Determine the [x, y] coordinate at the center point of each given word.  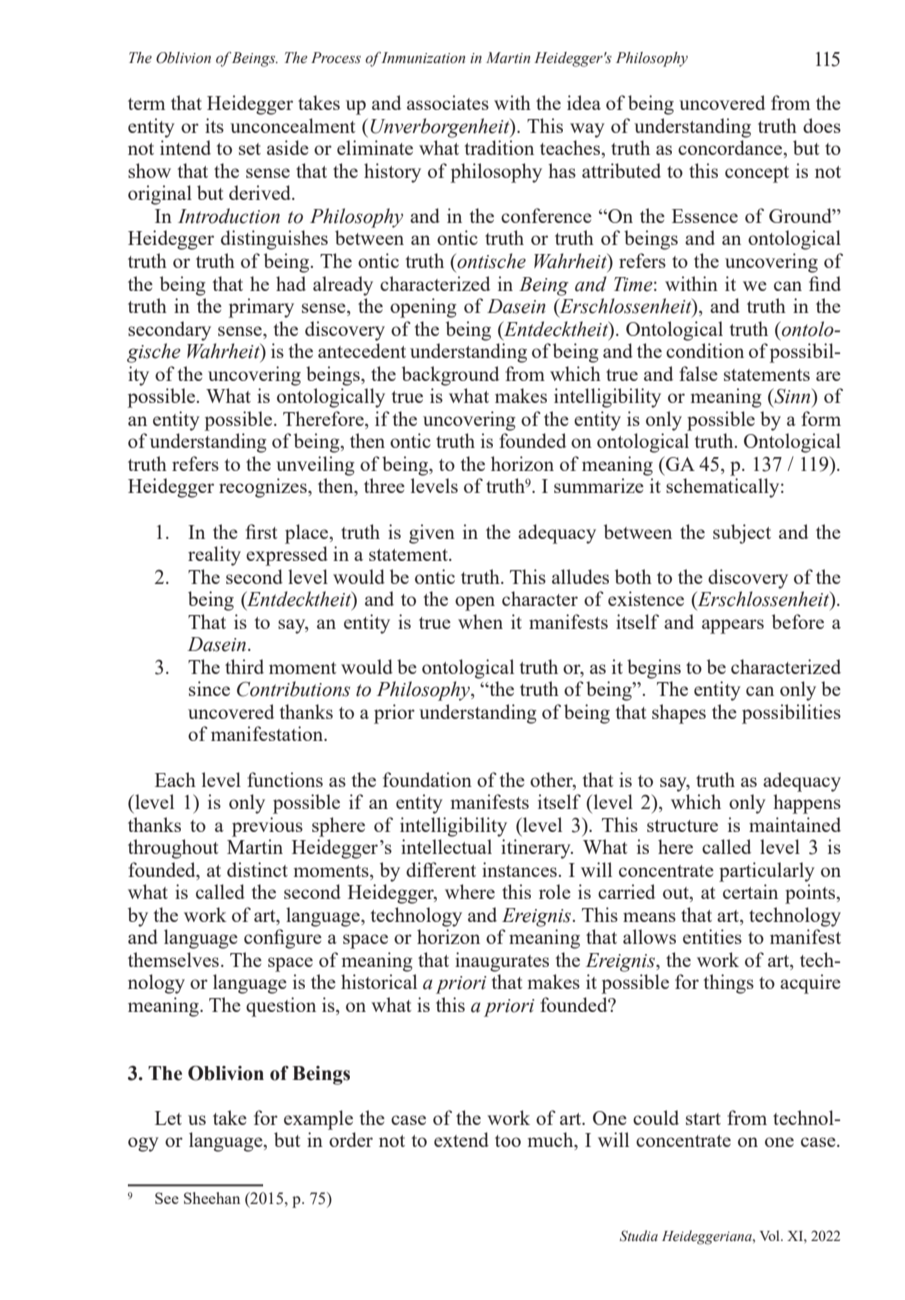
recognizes [264, 488]
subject [742, 534]
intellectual [446, 846]
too [508, 1141]
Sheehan [212, 1198]
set [250, 149]
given [432, 534]
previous [267, 827]
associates [448, 102]
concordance [731, 149]
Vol [771, 1235]
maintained [795, 824]
